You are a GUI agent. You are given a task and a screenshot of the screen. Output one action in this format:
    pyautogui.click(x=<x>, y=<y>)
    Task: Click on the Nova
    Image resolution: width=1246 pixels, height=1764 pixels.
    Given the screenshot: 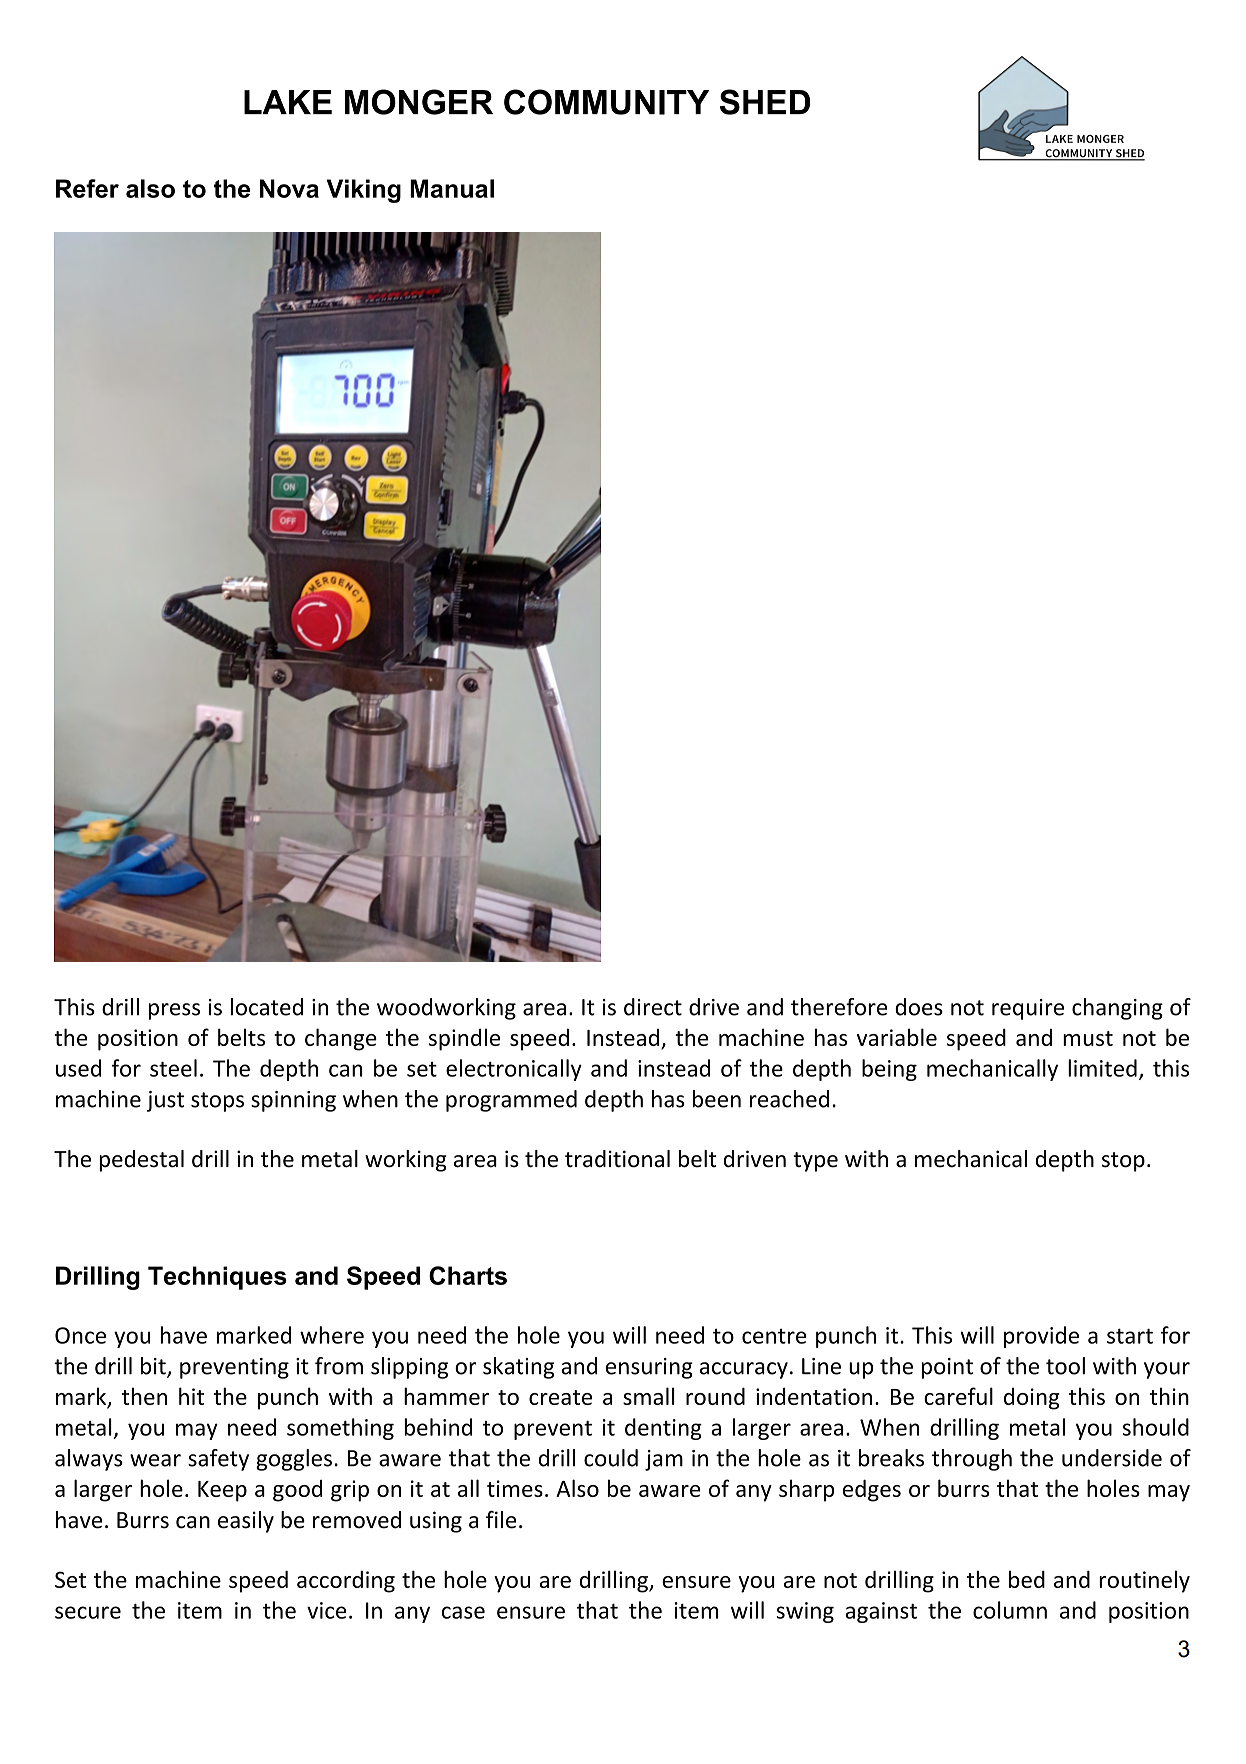 What is the action you would take?
    pyautogui.click(x=289, y=188)
